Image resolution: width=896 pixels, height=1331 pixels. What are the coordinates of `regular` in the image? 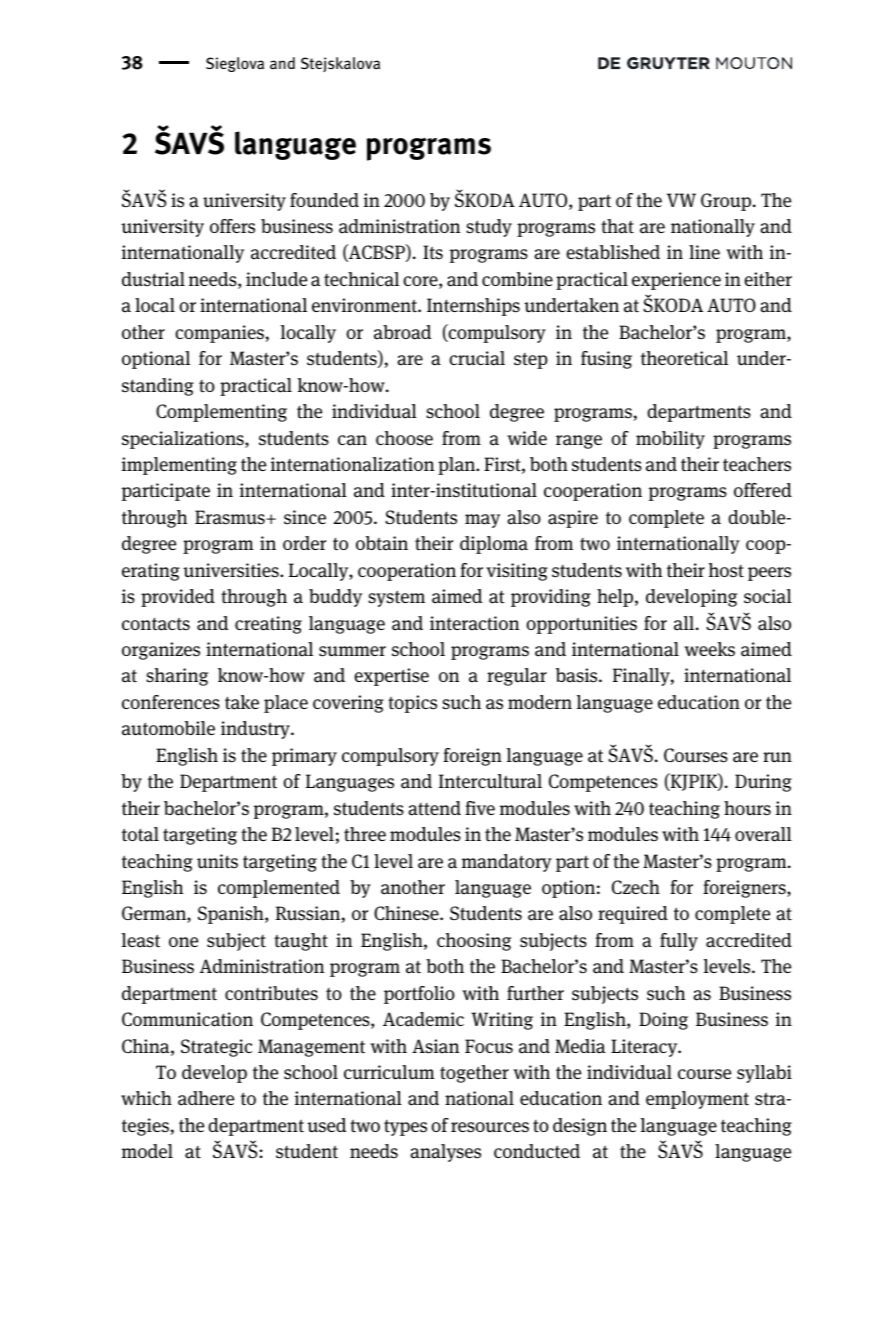 It's located at (517, 677).
